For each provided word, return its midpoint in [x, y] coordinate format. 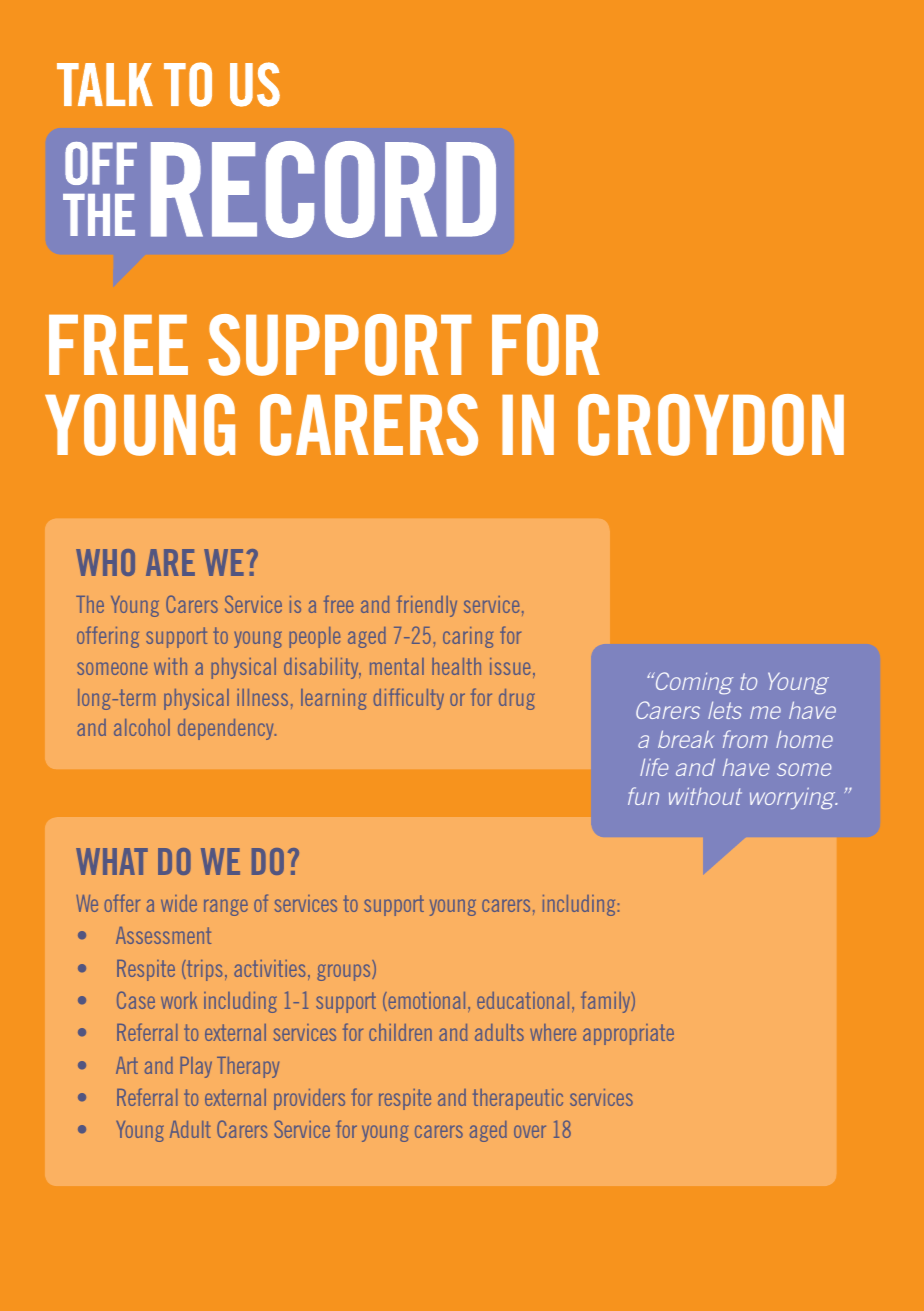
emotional [425, 1001]
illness [262, 697]
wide [179, 903]
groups [345, 972]
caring [468, 637]
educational [523, 1000]
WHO [105, 562]
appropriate [628, 1034]
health [456, 666]
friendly [427, 606]
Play [196, 1067]
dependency [227, 729]
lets [725, 710]
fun [643, 796]
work [179, 1000]
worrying [794, 798]
